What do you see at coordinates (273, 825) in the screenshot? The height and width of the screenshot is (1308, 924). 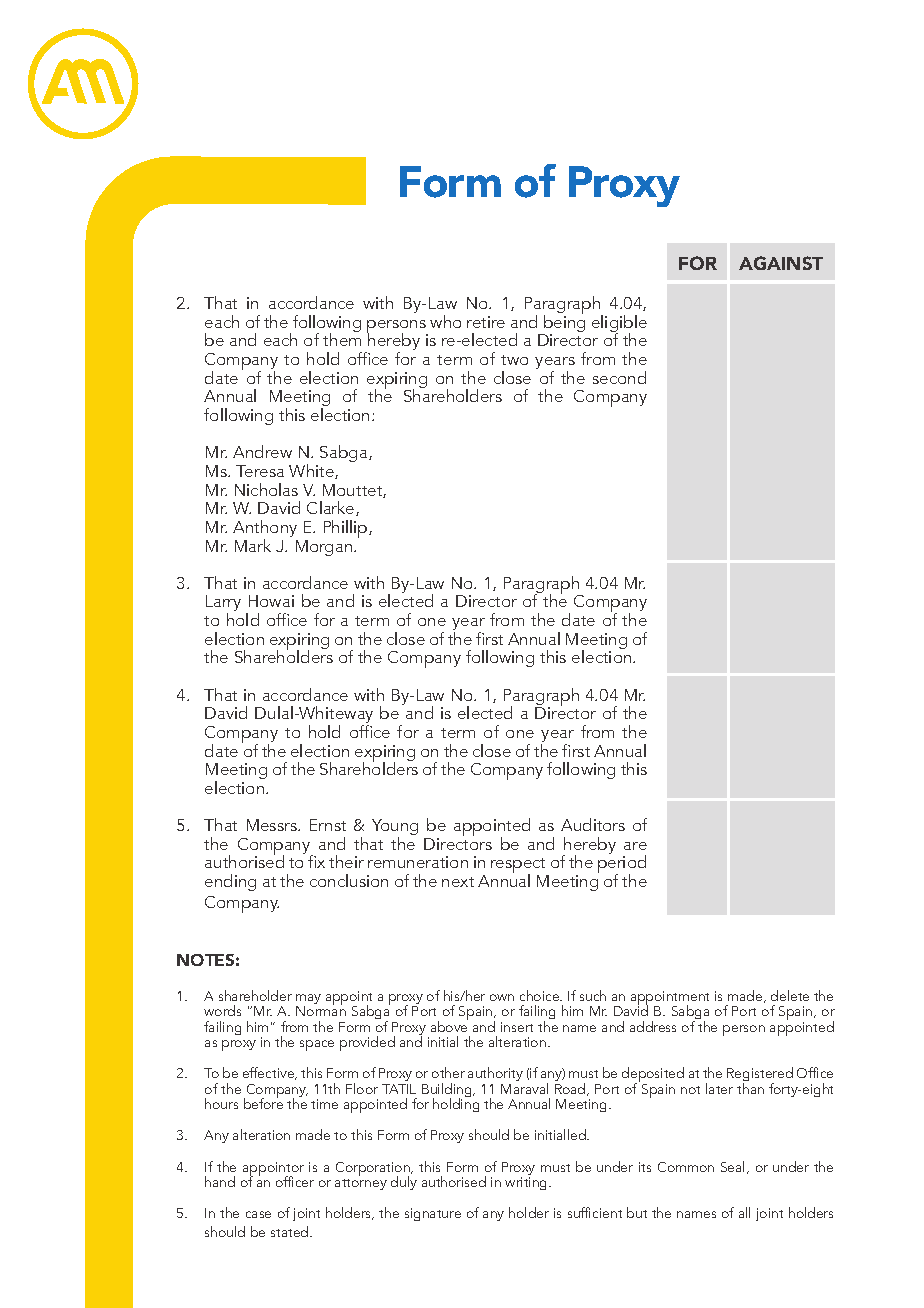 I see `Messrs` at bounding box center [273, 825].
